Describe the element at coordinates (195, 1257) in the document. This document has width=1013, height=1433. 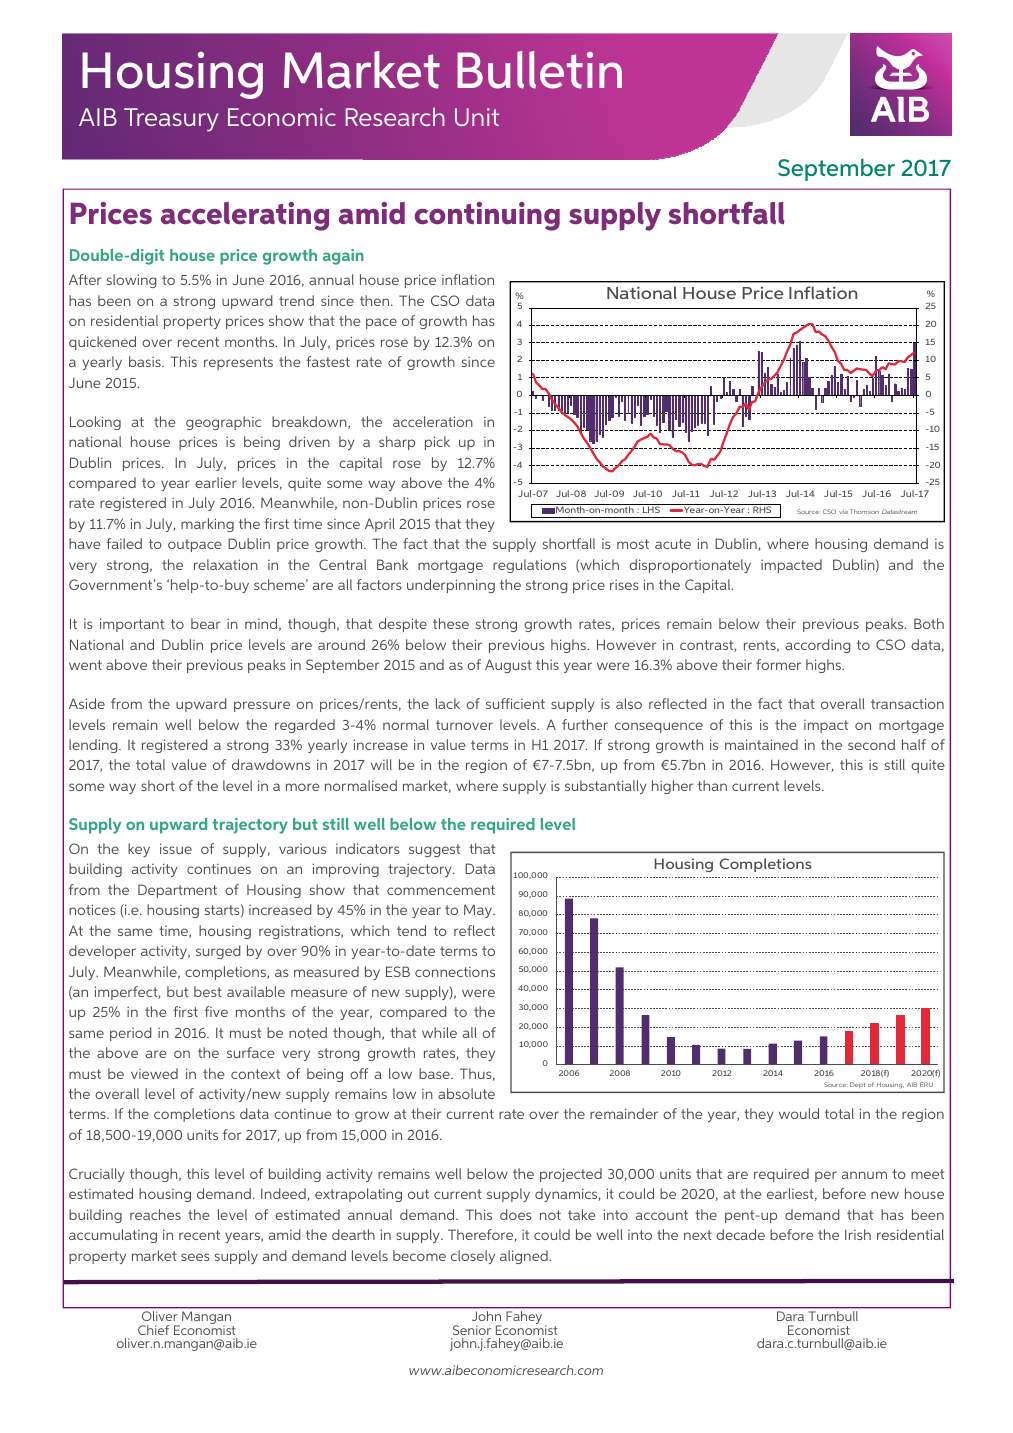
I see `sees` at that location.
